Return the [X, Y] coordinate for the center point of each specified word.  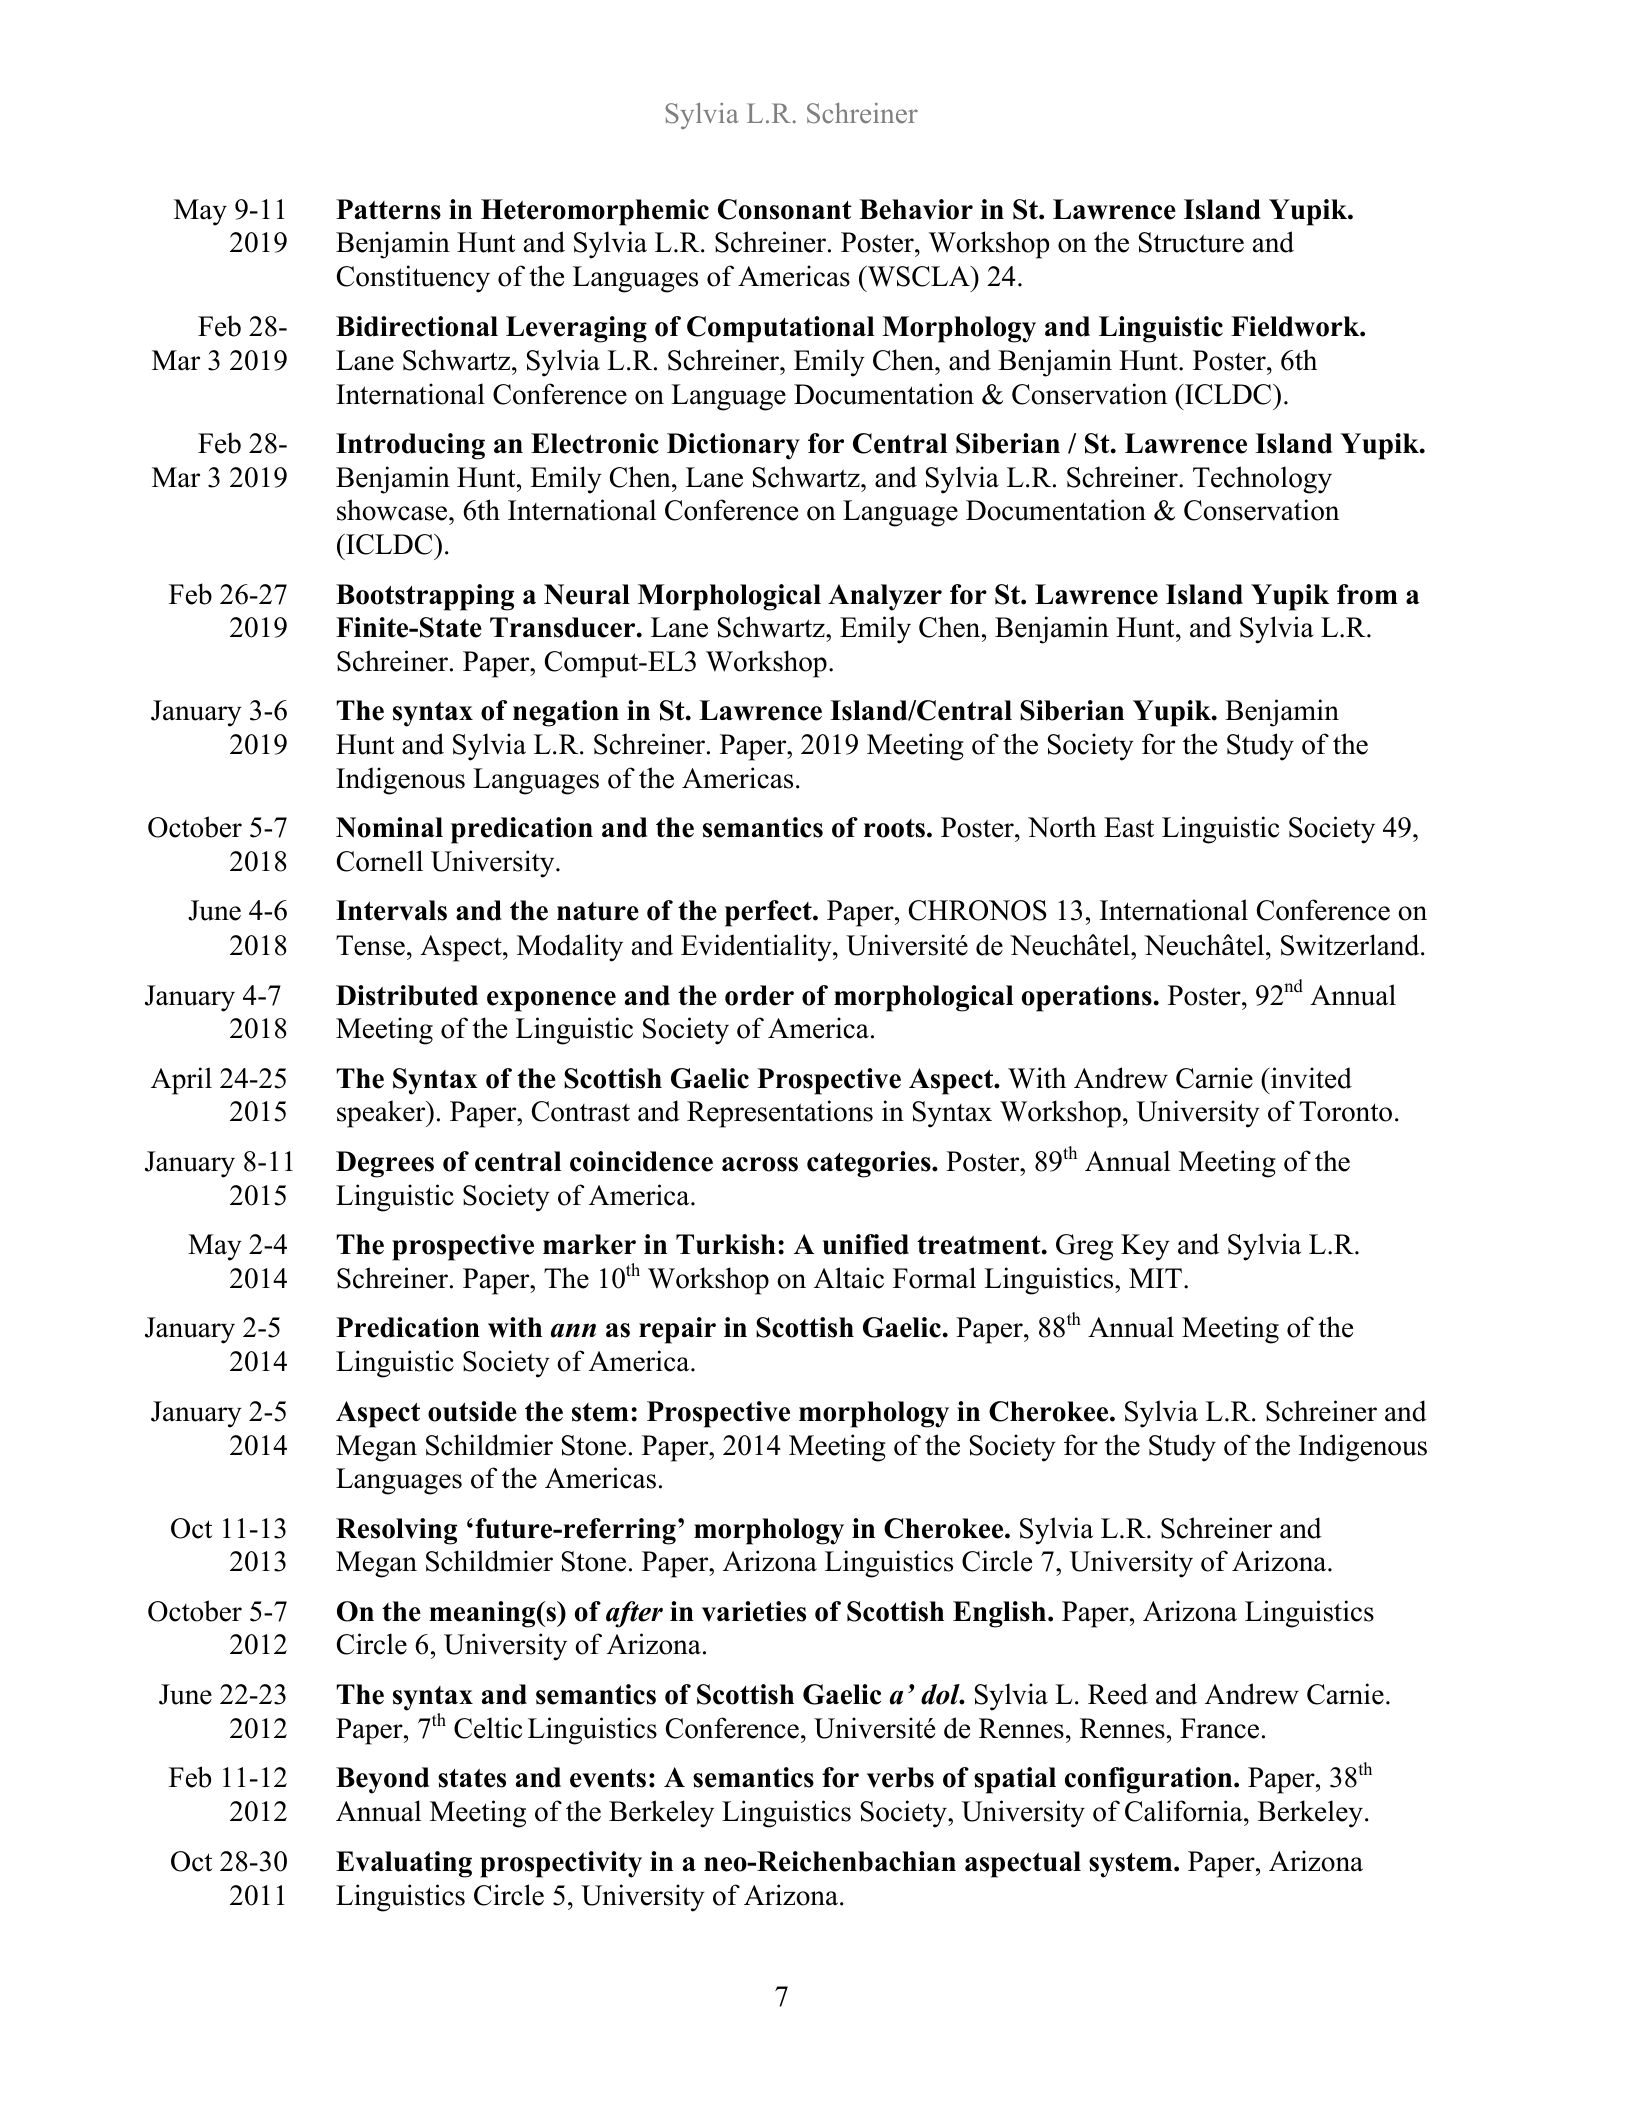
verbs [900, 1777]
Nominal [389, 827]
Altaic [849, 1278]
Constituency [413, 279]
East [1129, 827]
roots [894, 828]
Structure [1191, 242]
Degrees [385, 1164]
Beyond [382, 1780]
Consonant [785, 209]
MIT [1155, 1278]
